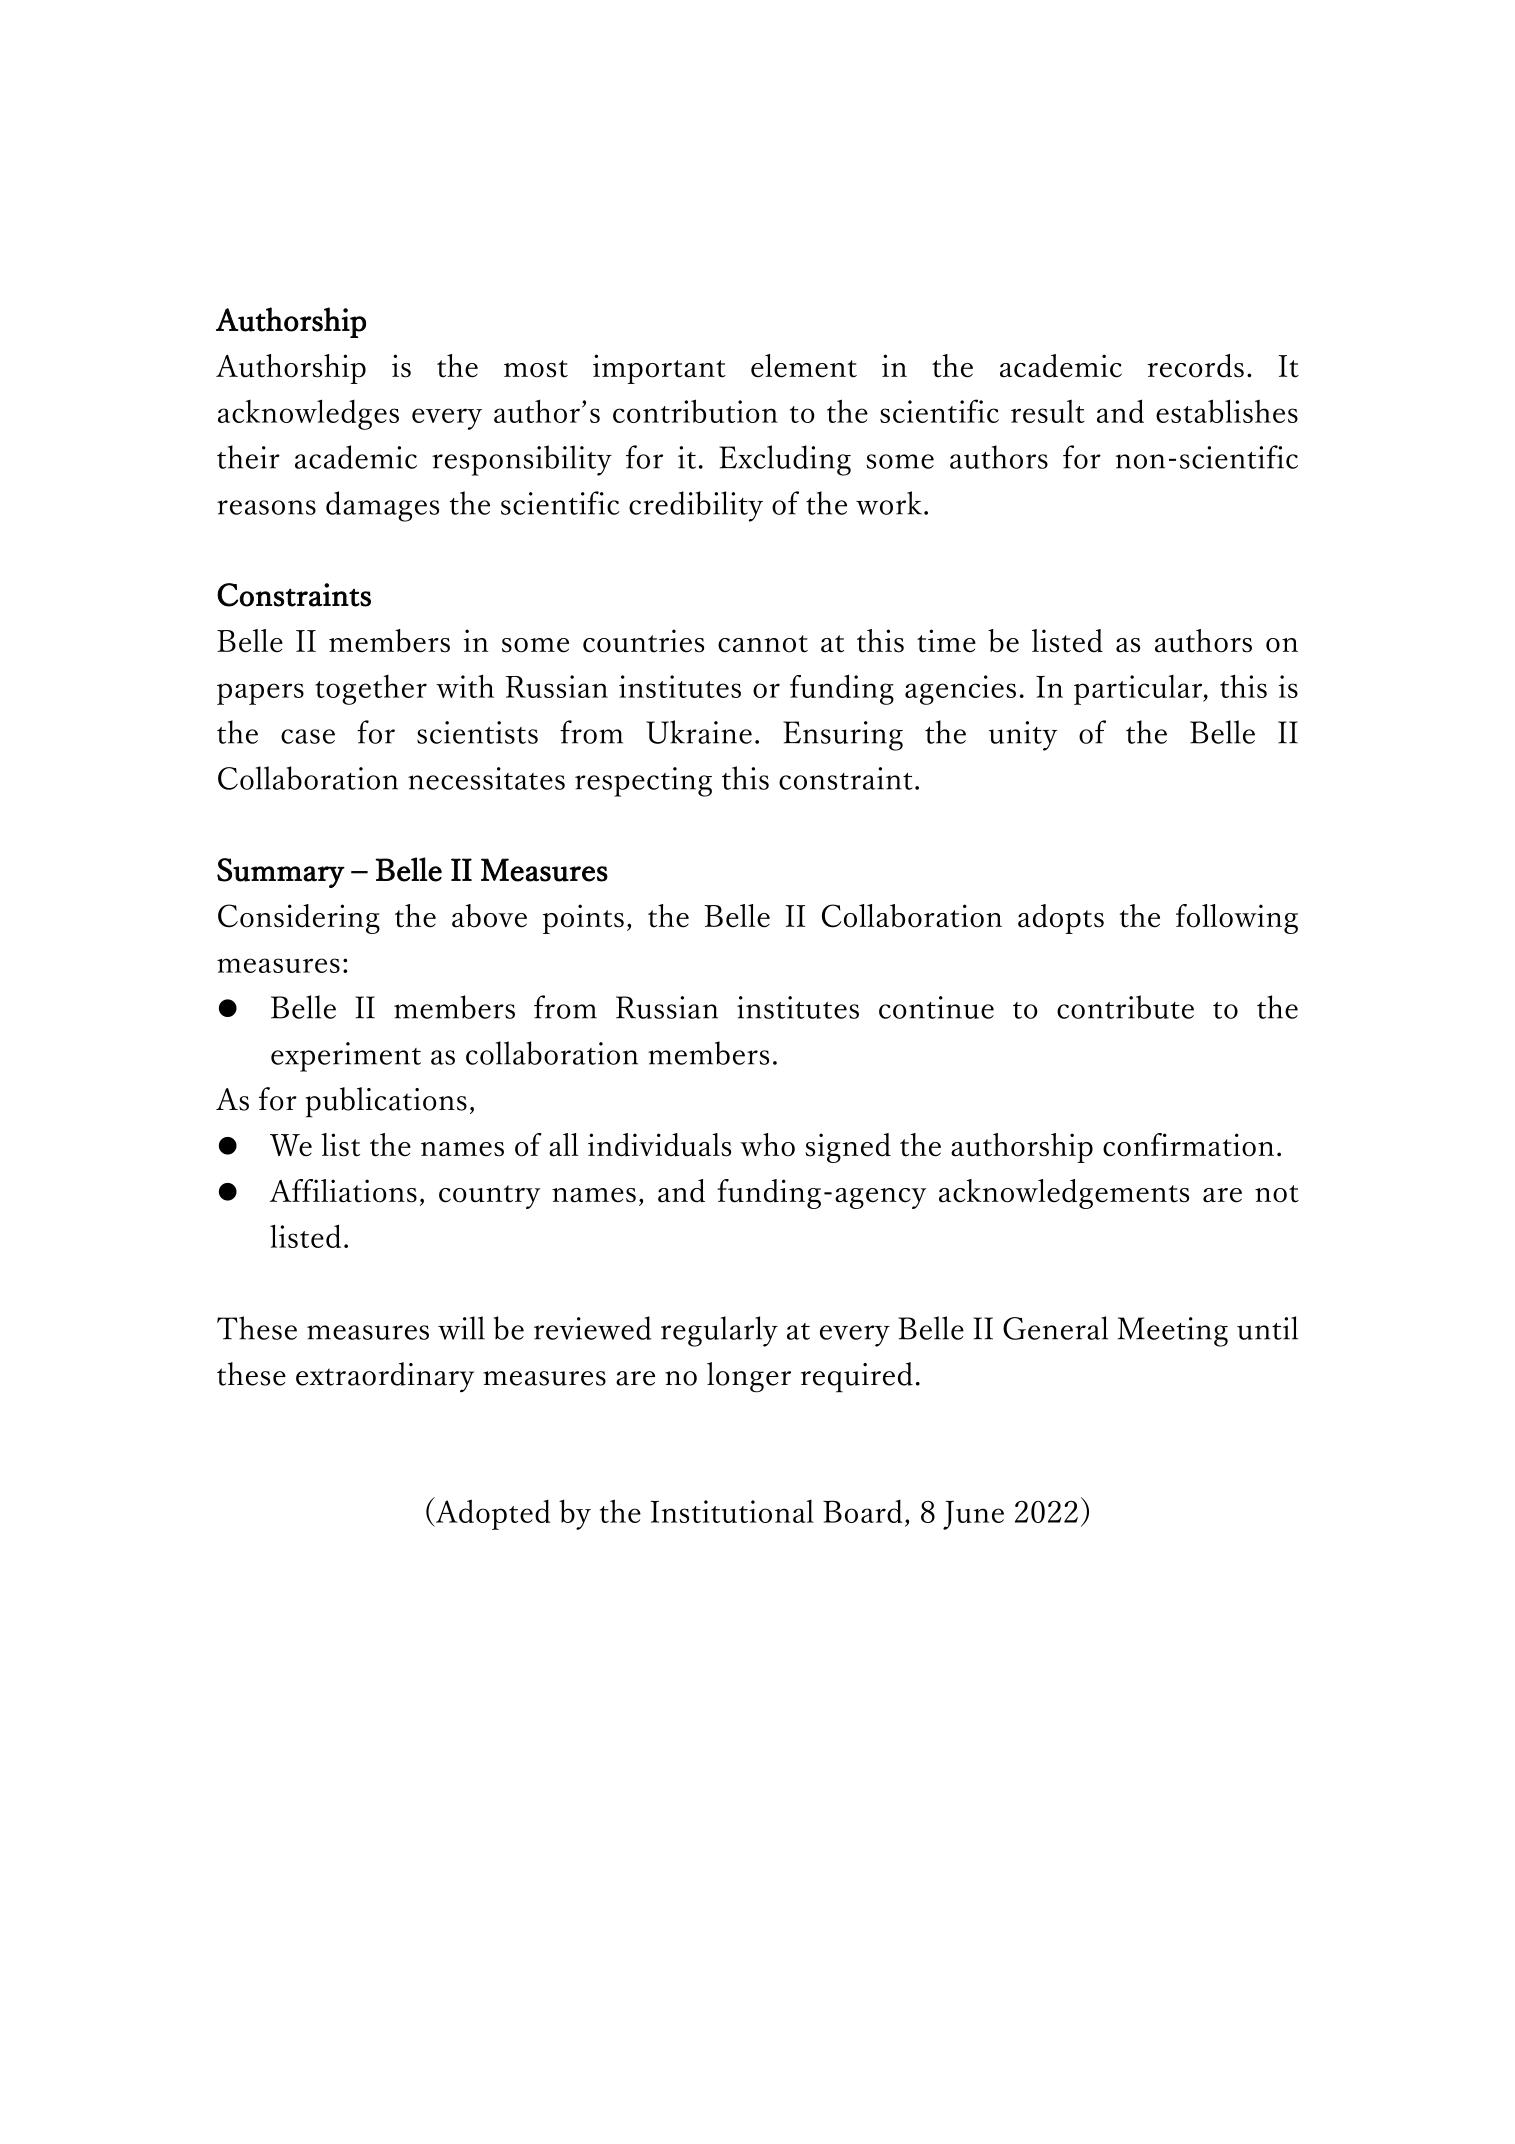  What do you see at coordinates (299, 919) in the screenshot?
I see `Considering` at bounding box center [299, 919].
